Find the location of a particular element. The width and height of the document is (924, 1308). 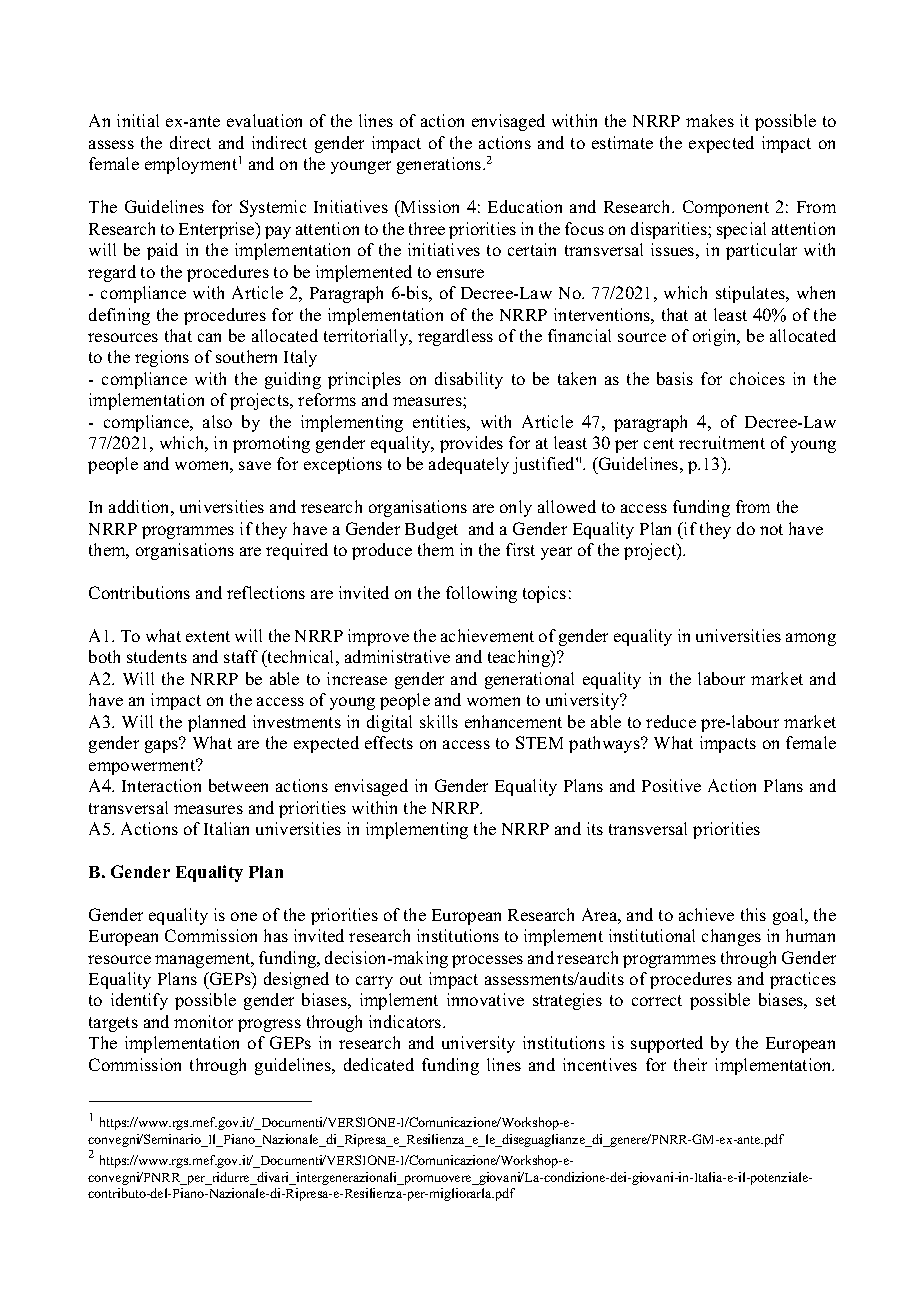

innovative is located at coordinates (485, 999).
